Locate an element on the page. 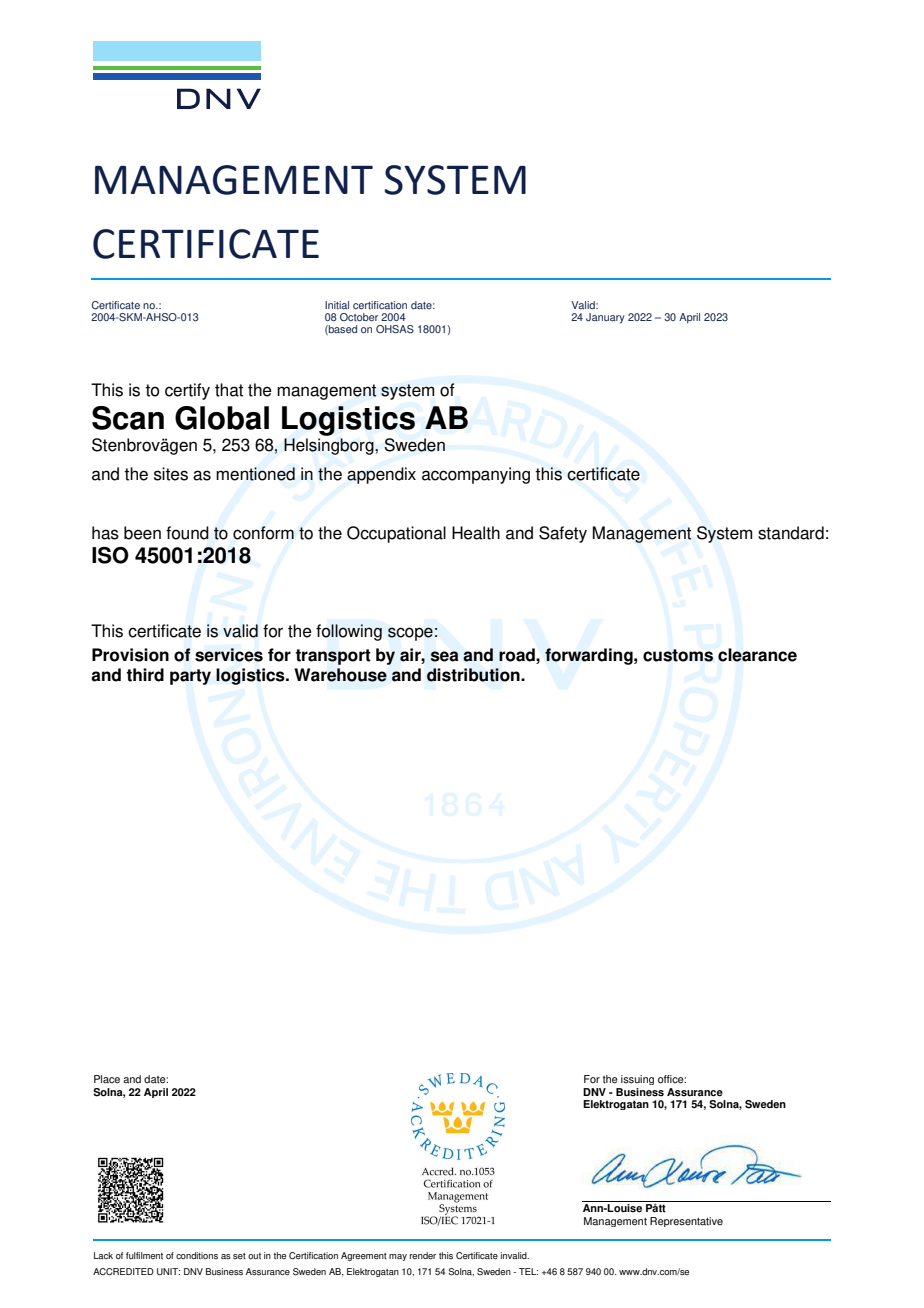 The width and height of the image is (924, 1308). render is located at coordinates (423, 1255).
